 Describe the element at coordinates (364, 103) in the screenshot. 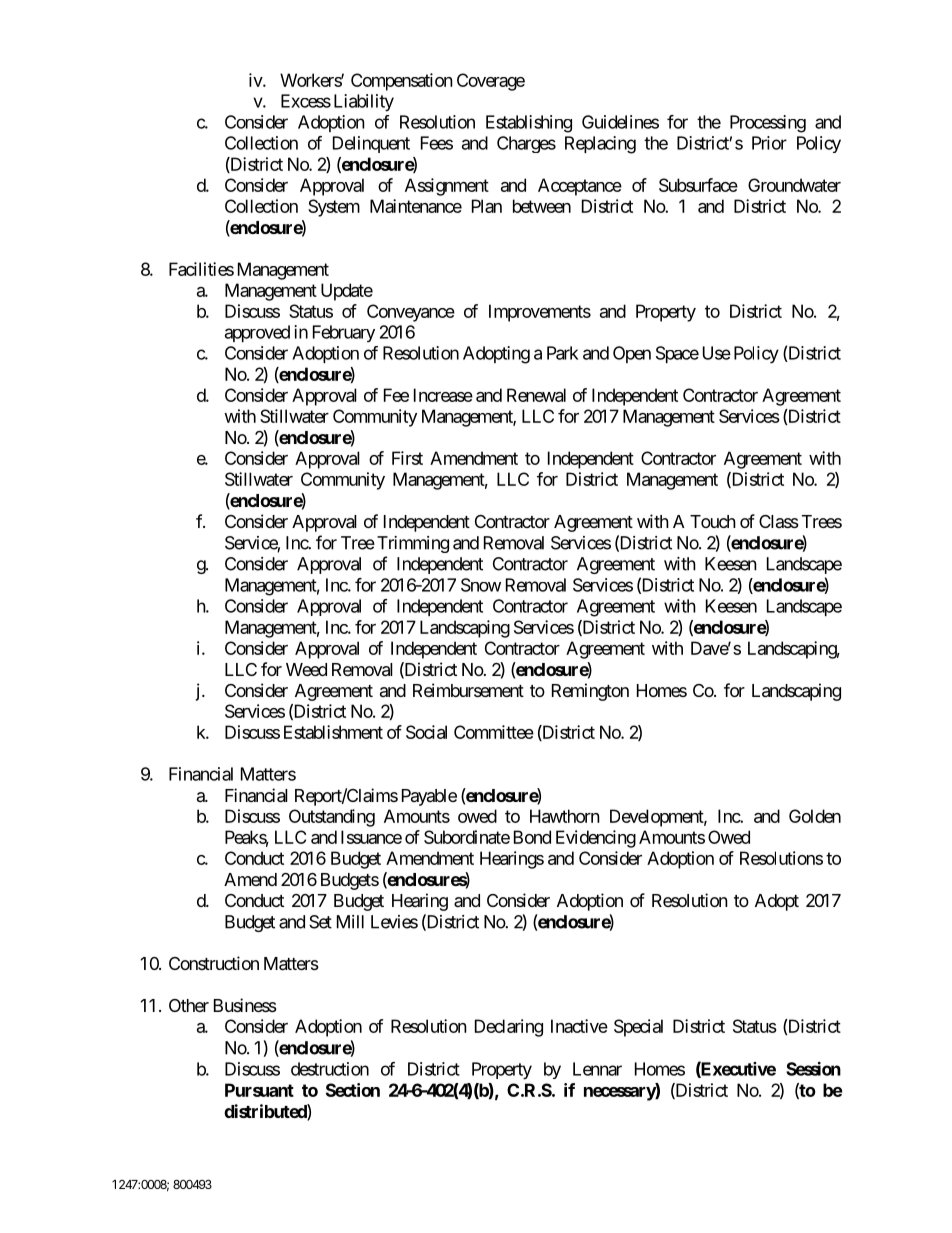

I see `Liability` at that location.
